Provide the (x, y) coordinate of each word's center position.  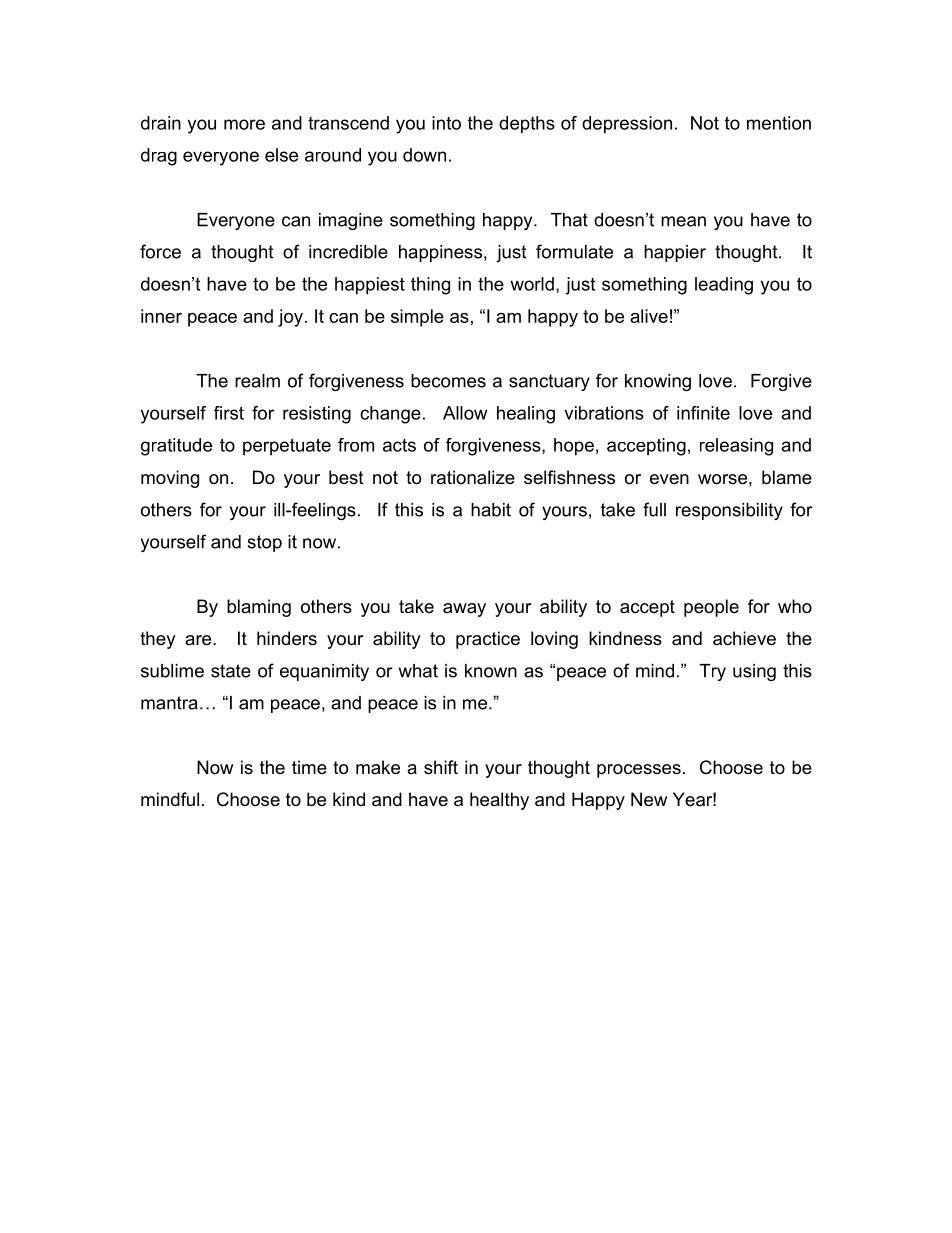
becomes (448, 381)
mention (779, 123)
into (446, 123)
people (711, 608)
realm (257, 381)
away (464, 610)
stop (264, 543)
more (244, 124)
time (309, 767)
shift (441, 767)
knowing (658, 382)
